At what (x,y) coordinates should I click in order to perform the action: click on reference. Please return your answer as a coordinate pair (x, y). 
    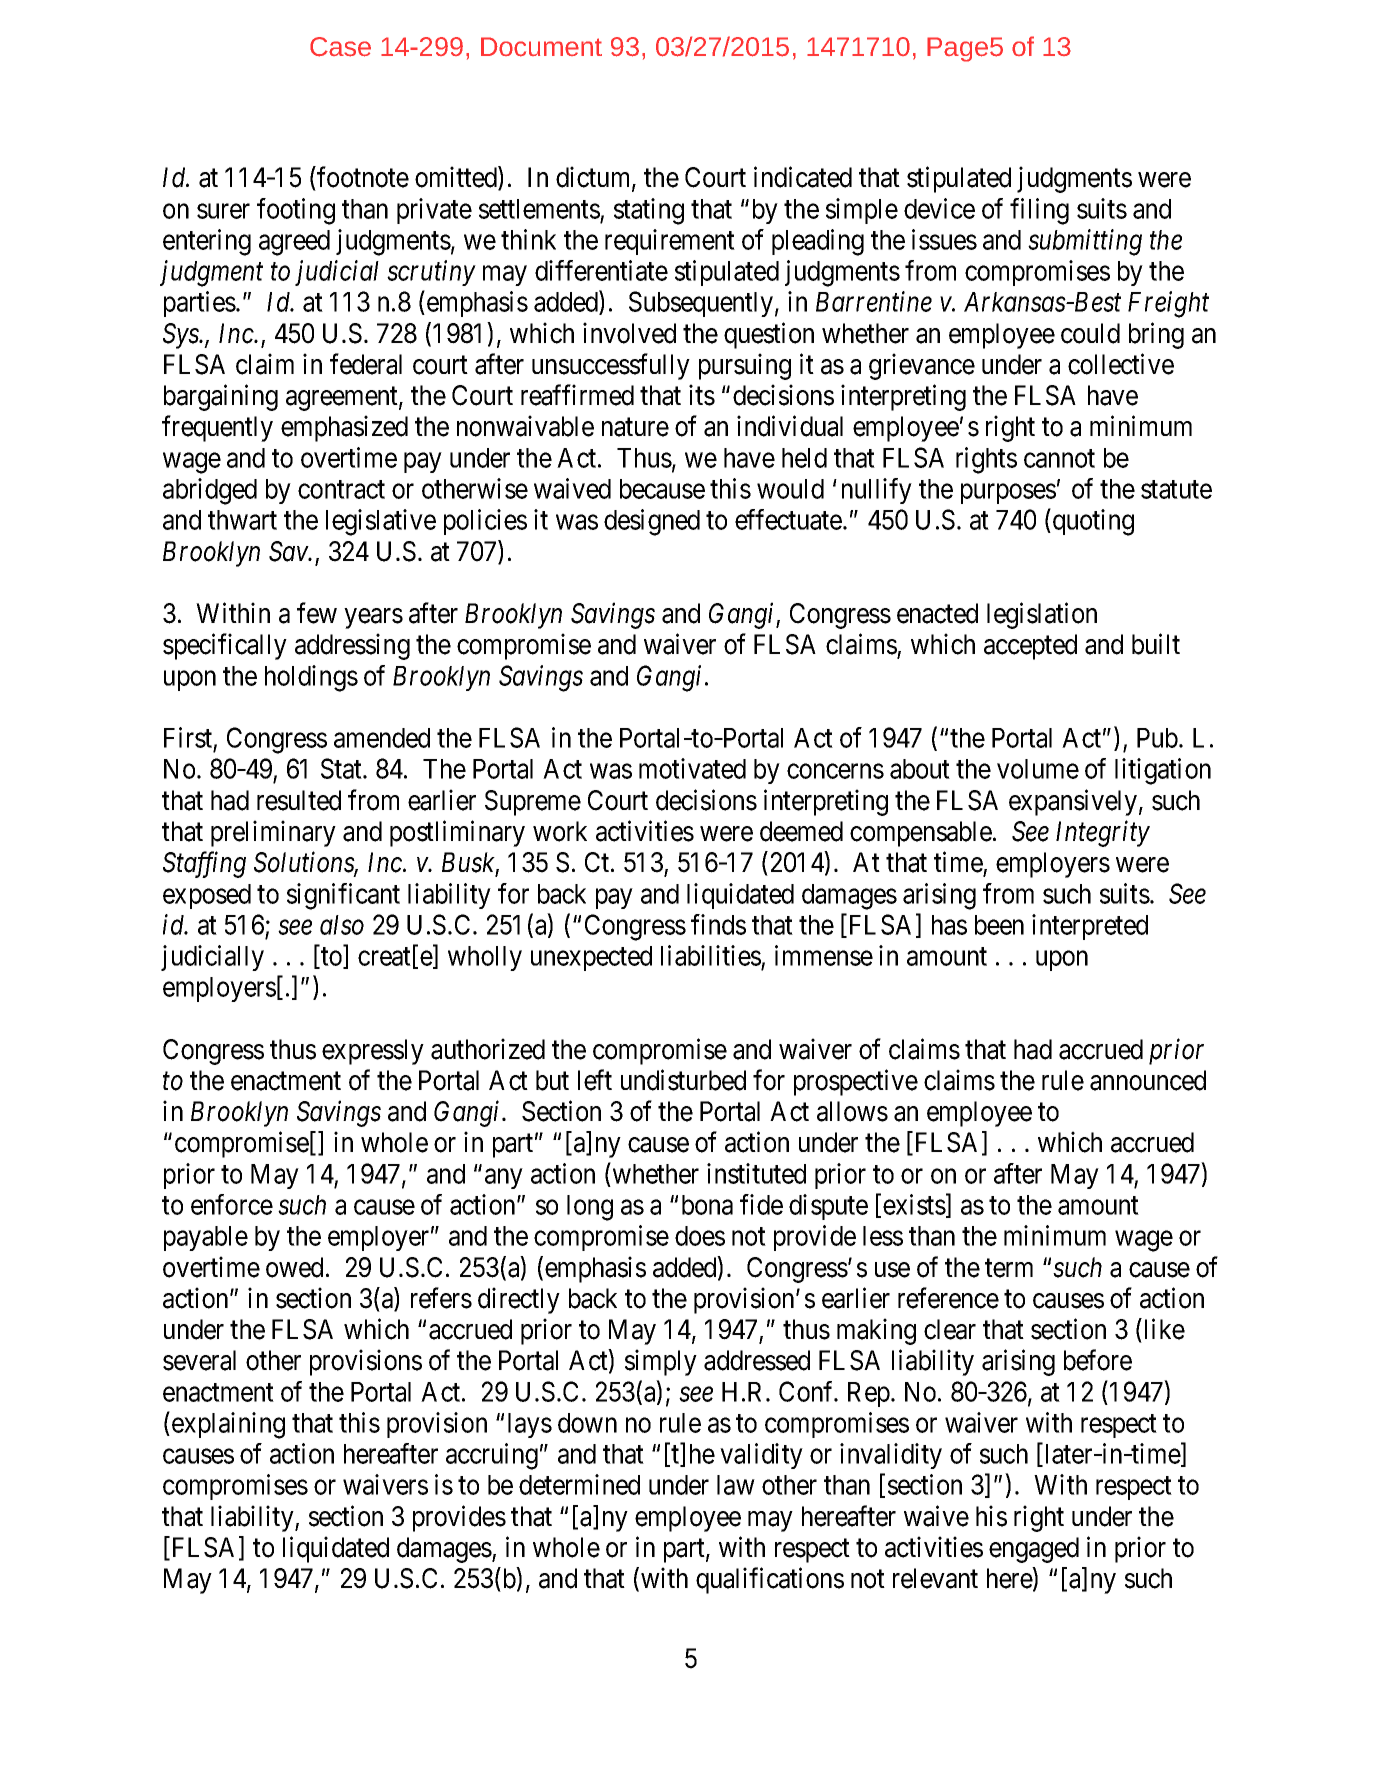
    Looking at the image, I should click on (948, 1298).
